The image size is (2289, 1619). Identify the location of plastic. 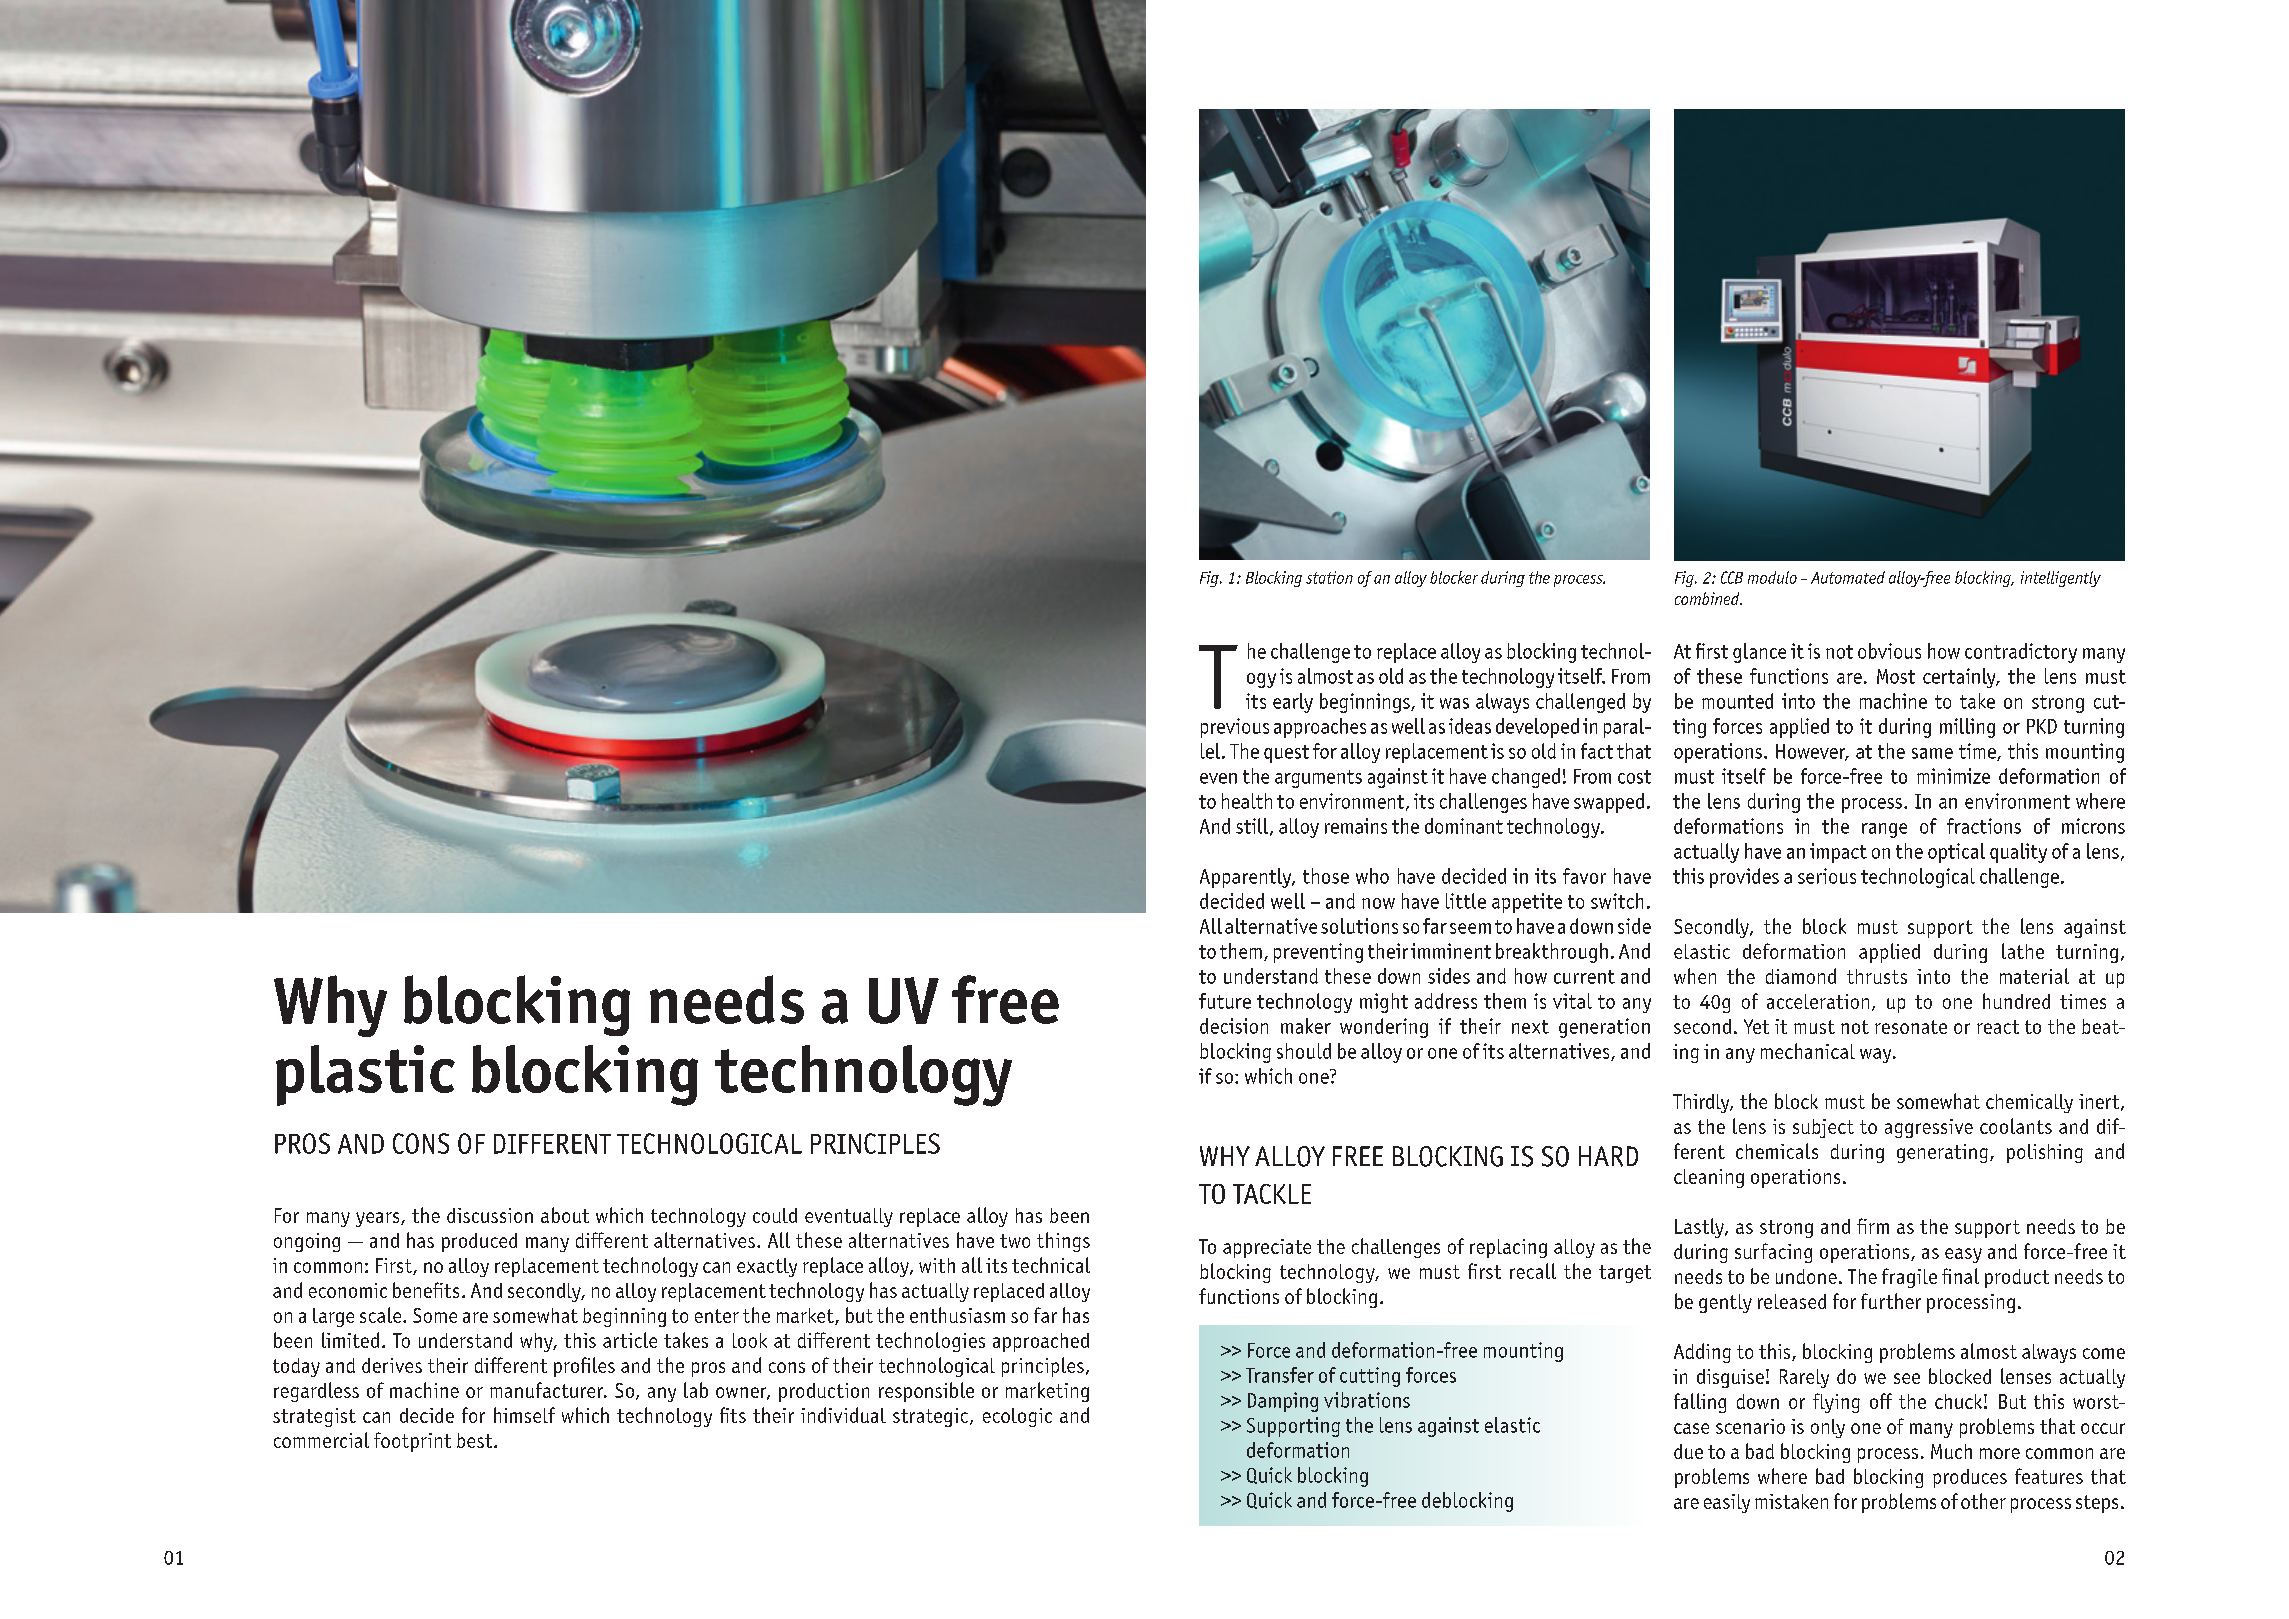
(365, 1075).
